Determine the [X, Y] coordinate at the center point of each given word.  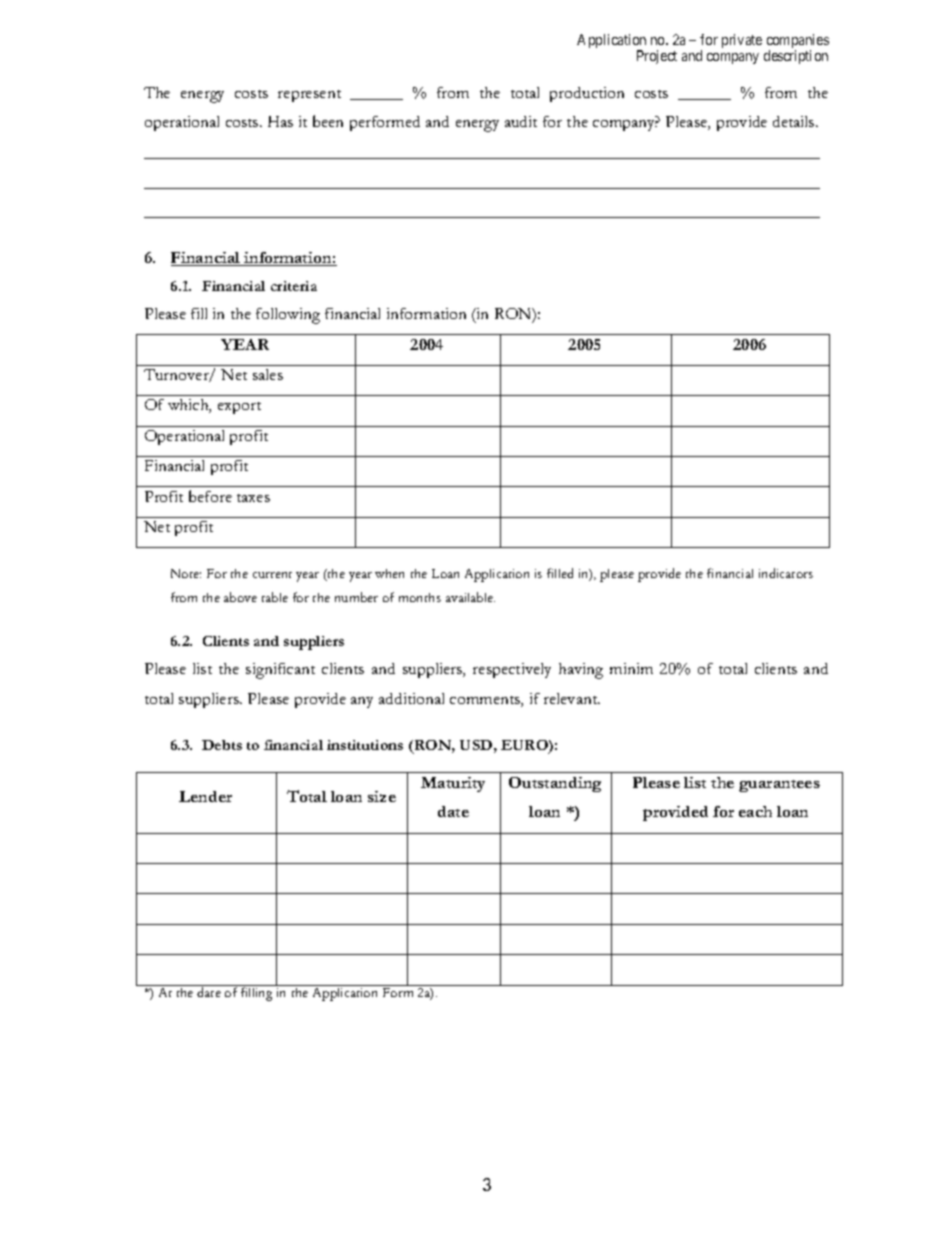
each [755, 811]
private [742, 41]
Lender [205, 796]
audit [521, 121]
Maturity [453, 784]
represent [309, 96]
